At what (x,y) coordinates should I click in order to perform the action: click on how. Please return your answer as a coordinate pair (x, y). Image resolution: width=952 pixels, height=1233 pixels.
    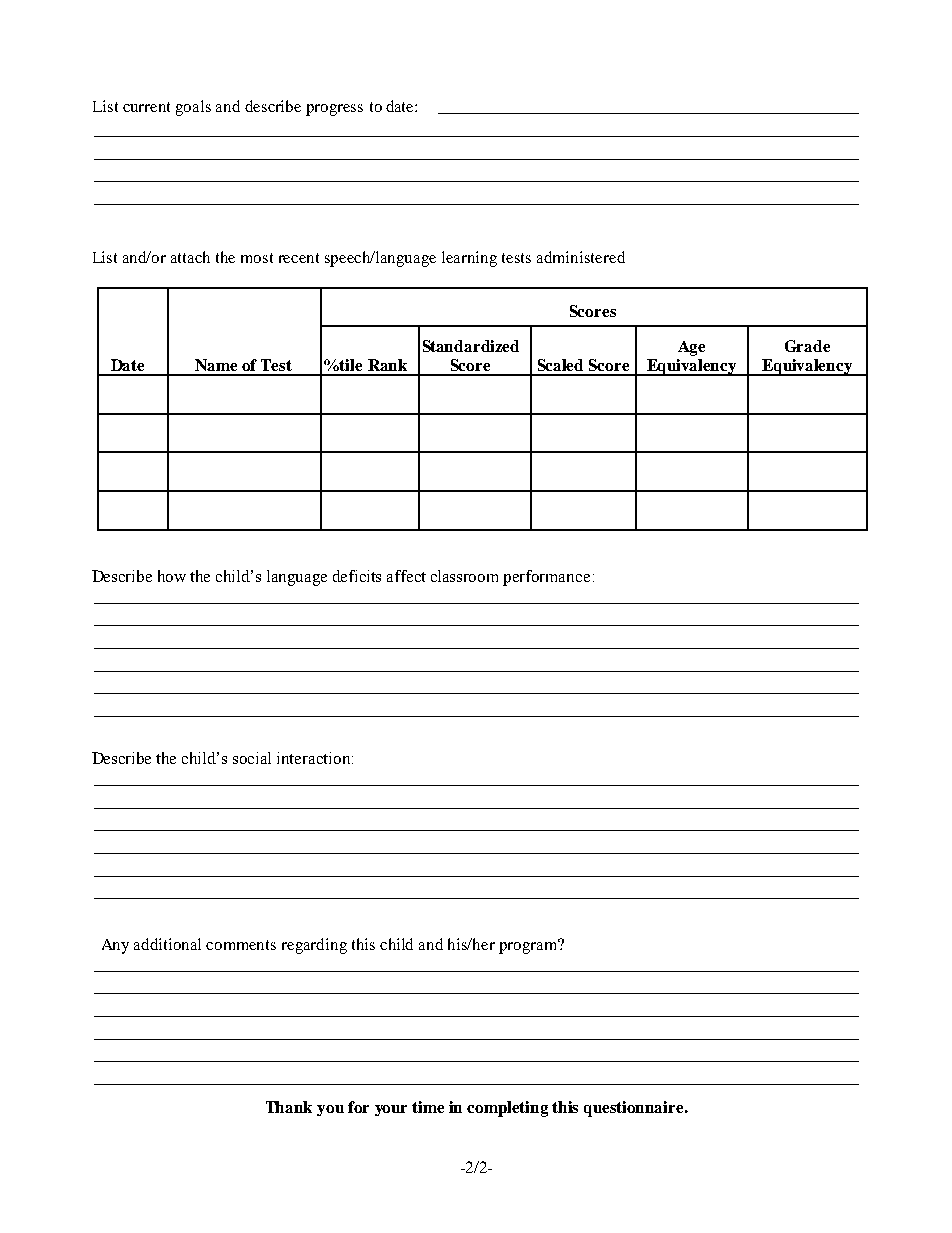
    Looking at the image, I should click on (172, 576).
